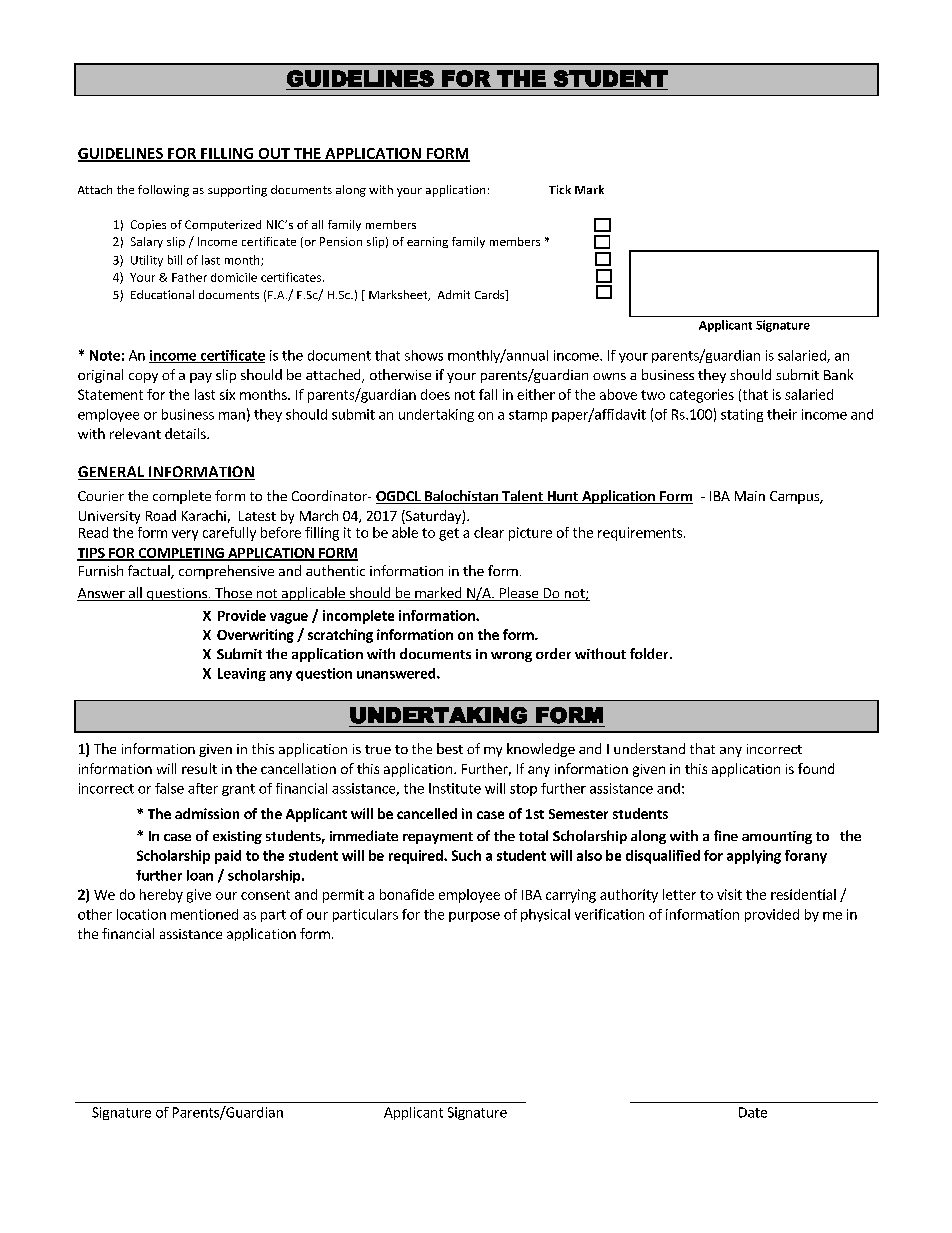  I want to click on purpose, so click(474, 917).
